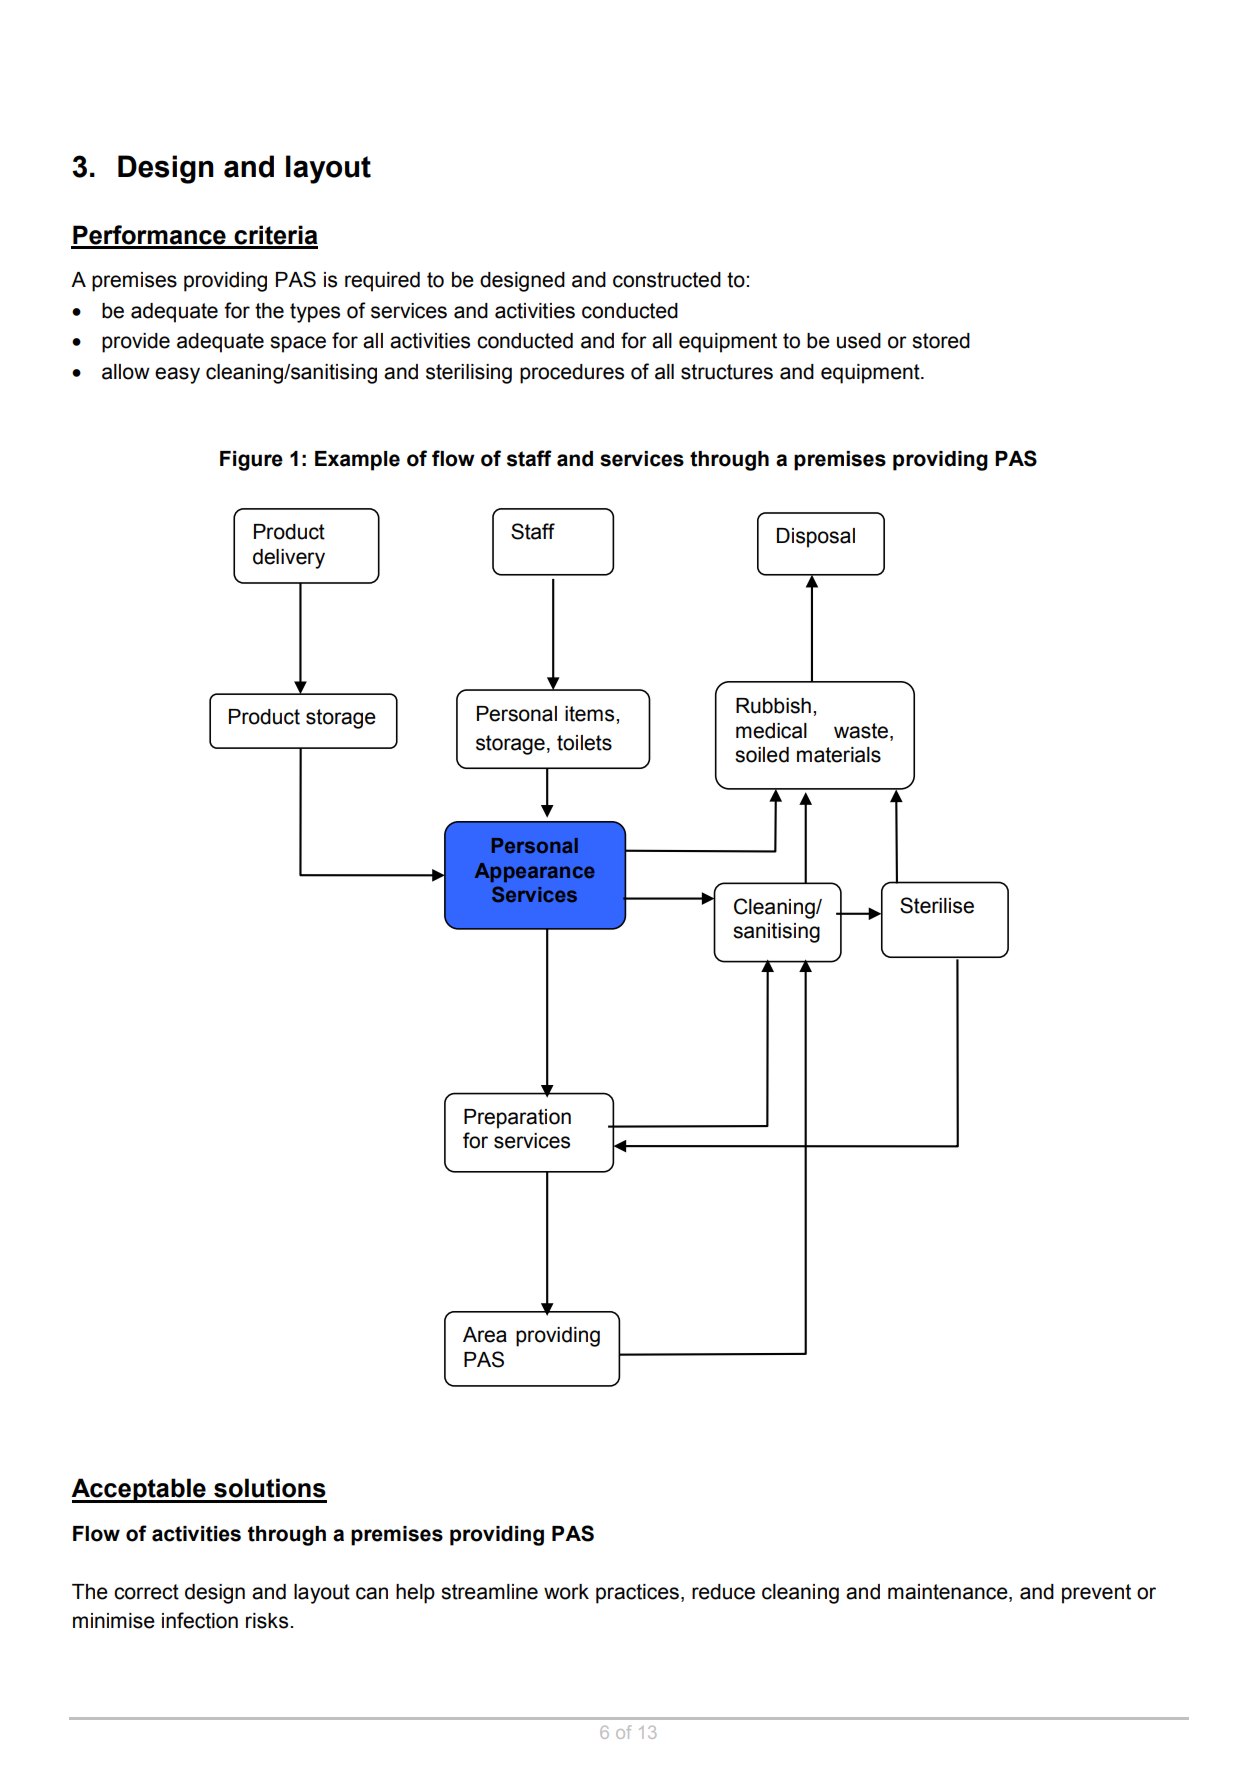 The width and height of the screenshot is (1257, 1778). I want to click on infection, so click(200, 1620).
